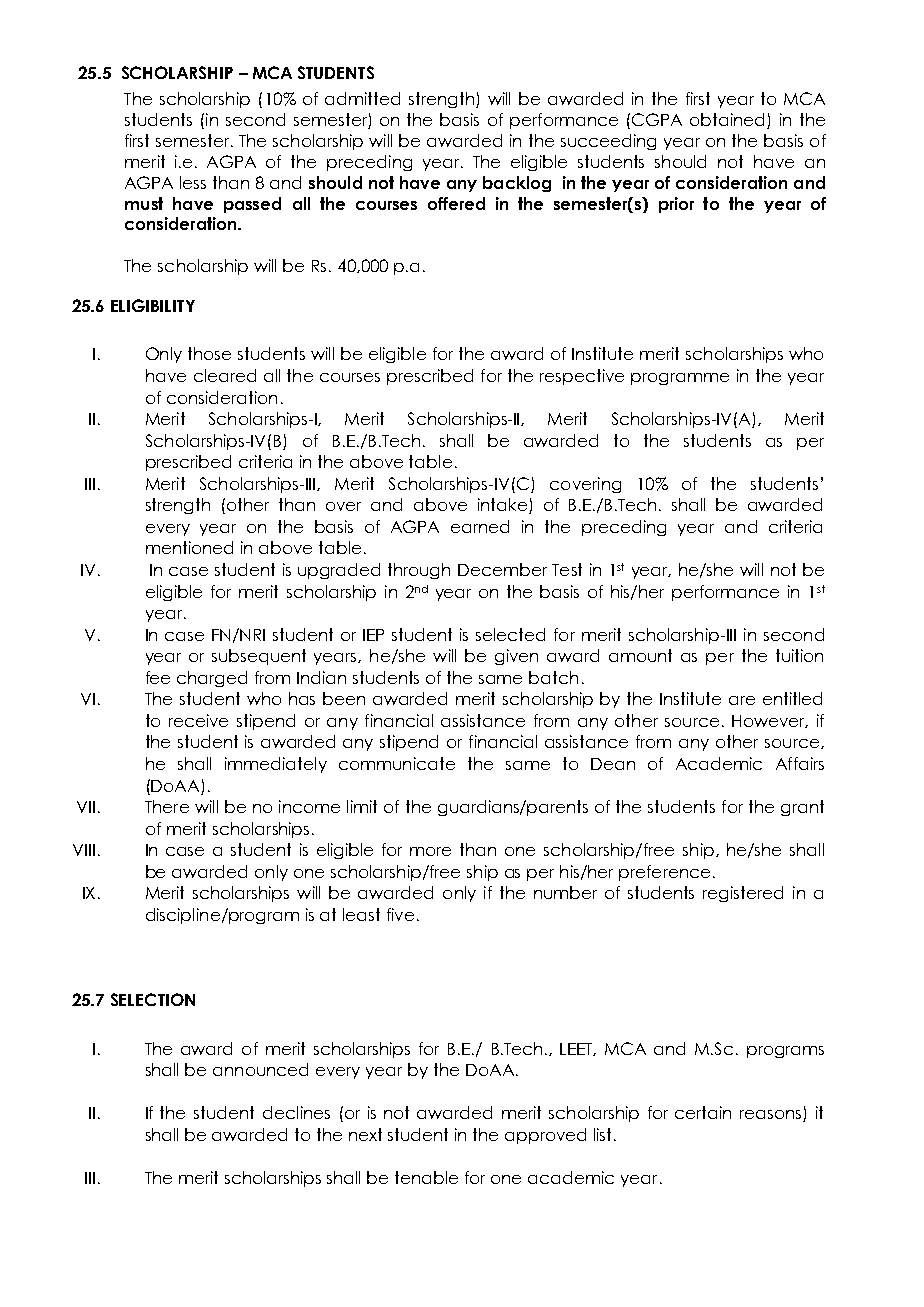 The height and width of the screenshot is (1307, 924). Describe the element at coordinates (640, 655) in the screenshot. I see `amount` at that location.
